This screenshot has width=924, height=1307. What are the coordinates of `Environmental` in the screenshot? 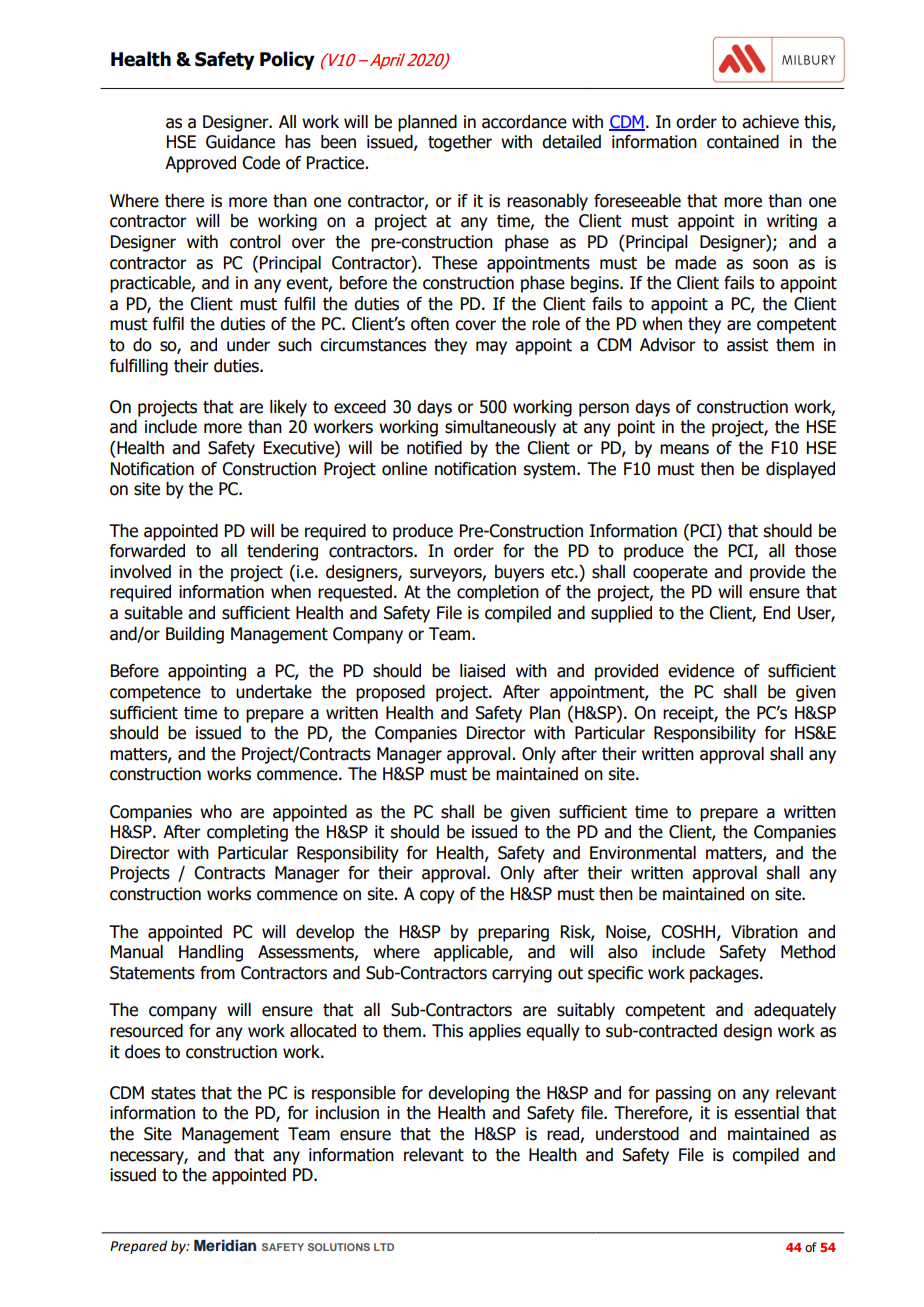 It's located at (643, 853).
